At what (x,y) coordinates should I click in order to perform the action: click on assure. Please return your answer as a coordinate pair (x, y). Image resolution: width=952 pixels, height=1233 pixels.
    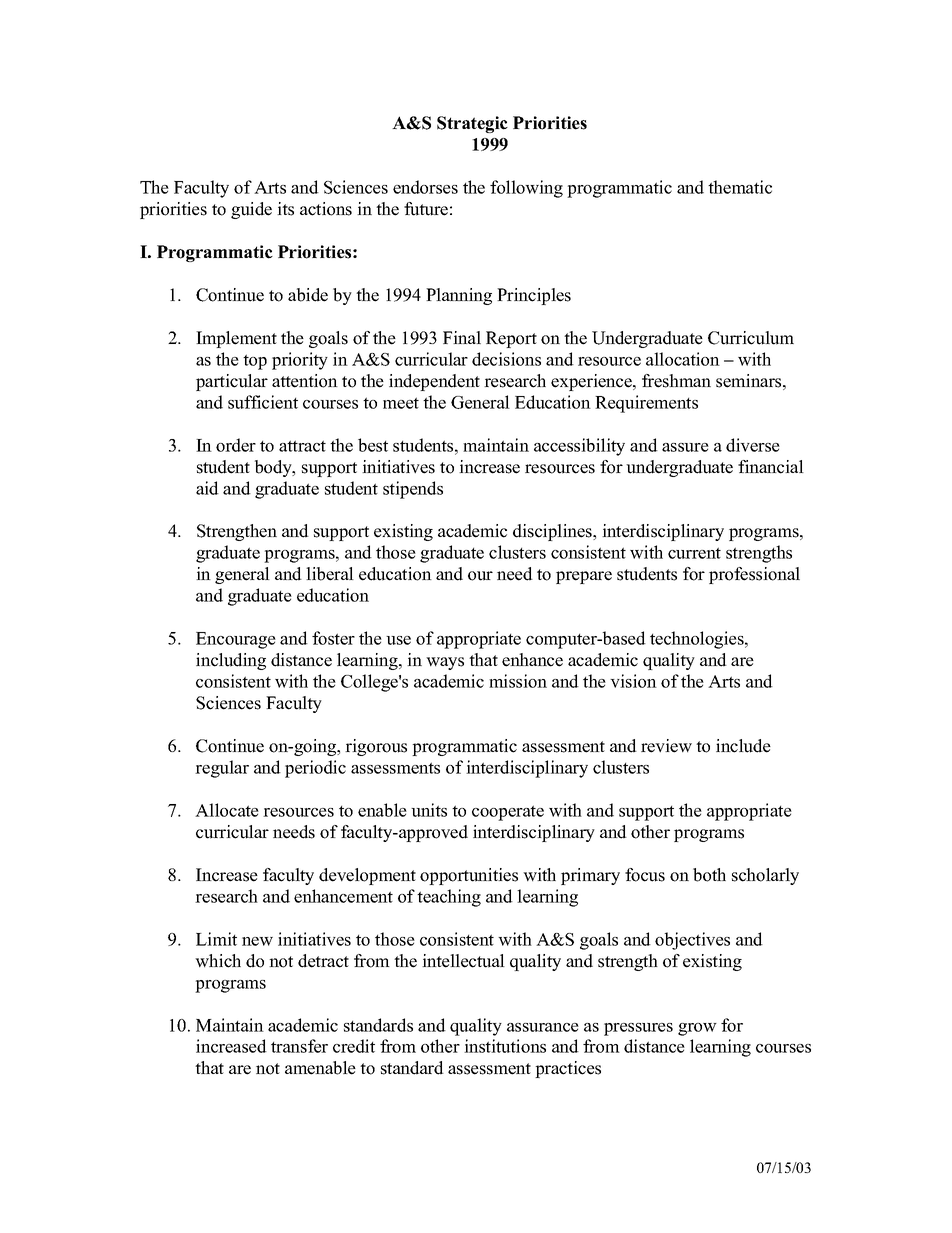
    Looking at the image, I should click on (685, 447).
